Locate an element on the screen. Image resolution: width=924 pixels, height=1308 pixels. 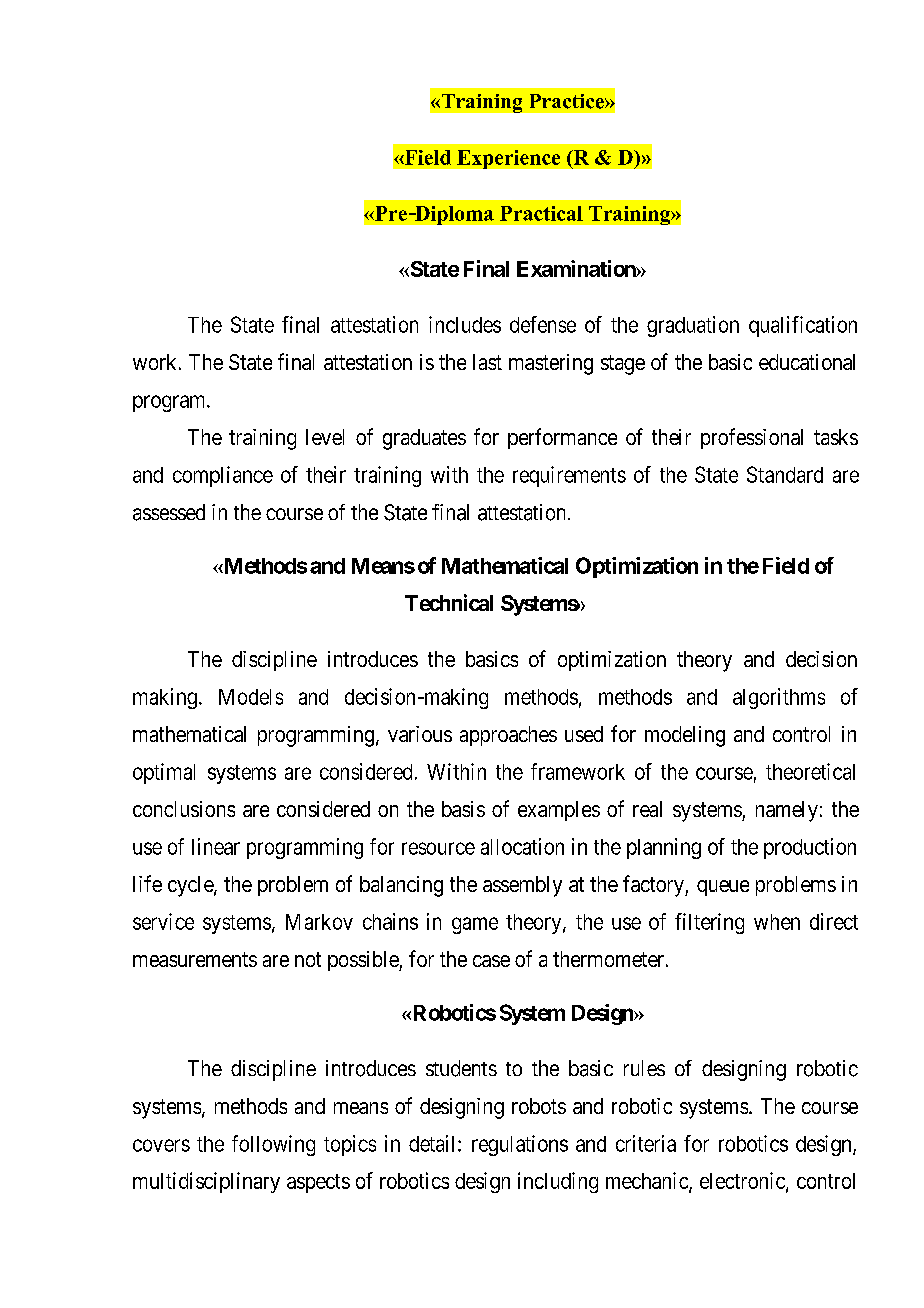
assembly is located at coordinates (522, 886).
